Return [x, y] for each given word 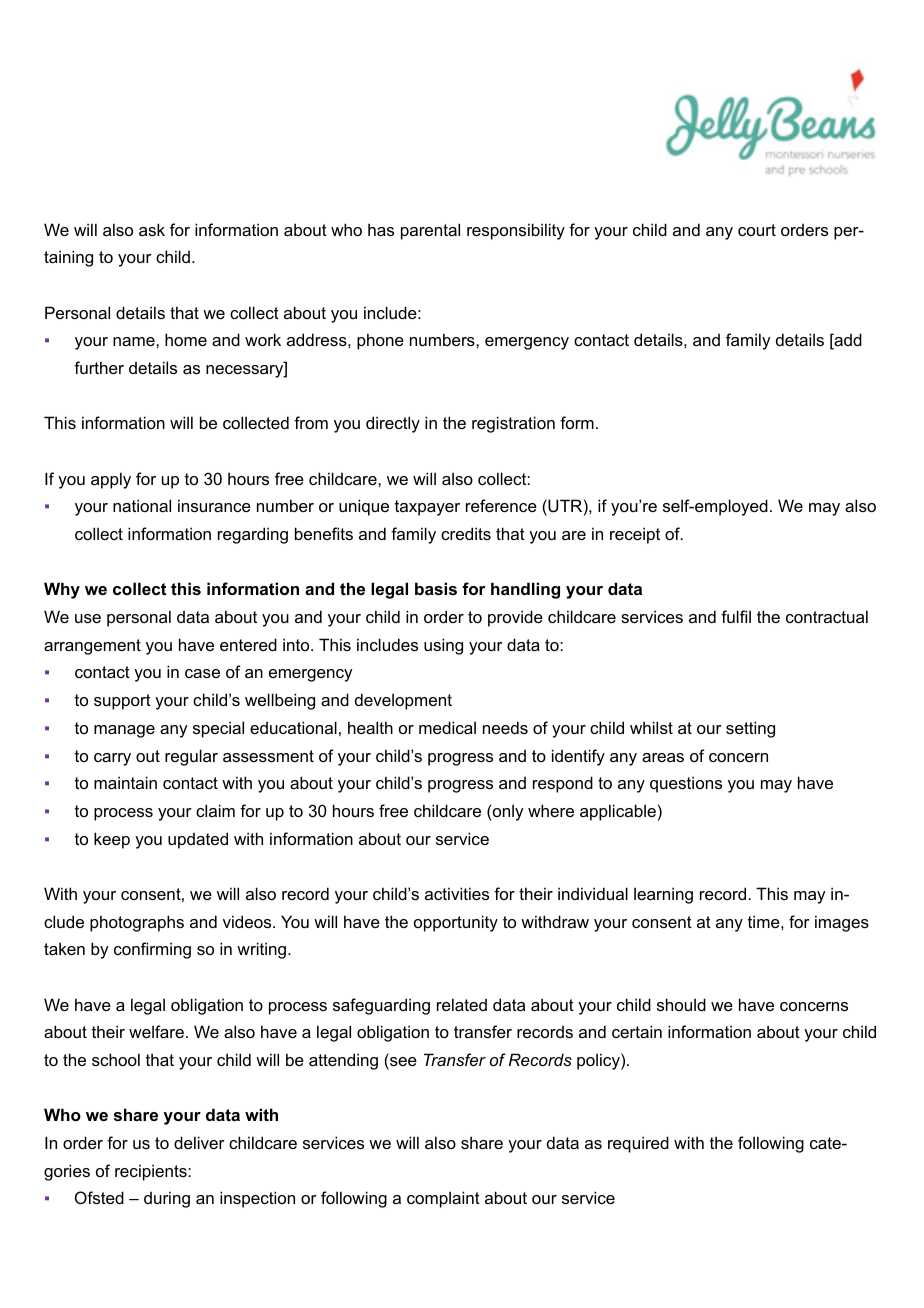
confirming [152, 950]
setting [750, 729]
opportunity [456, 923]
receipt [635, 535]
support [122, 702]
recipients [152, 1172]
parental [430, 231]
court [757, 230]
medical [447, 727]
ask [152, 229]
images [842, 923]
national [142, 505]
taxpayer [427, 508]
